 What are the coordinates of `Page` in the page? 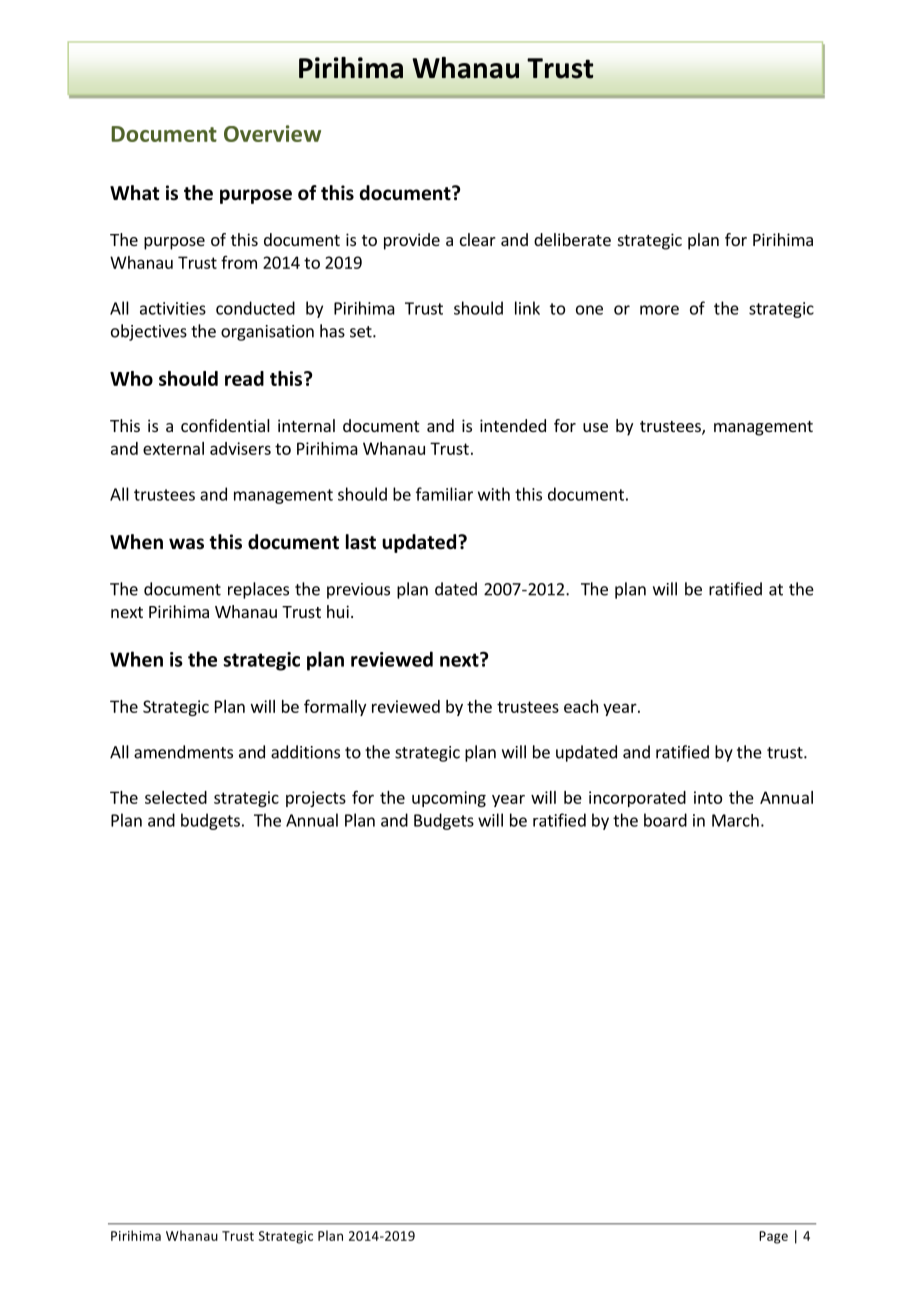 It's located at (773, 1237).
